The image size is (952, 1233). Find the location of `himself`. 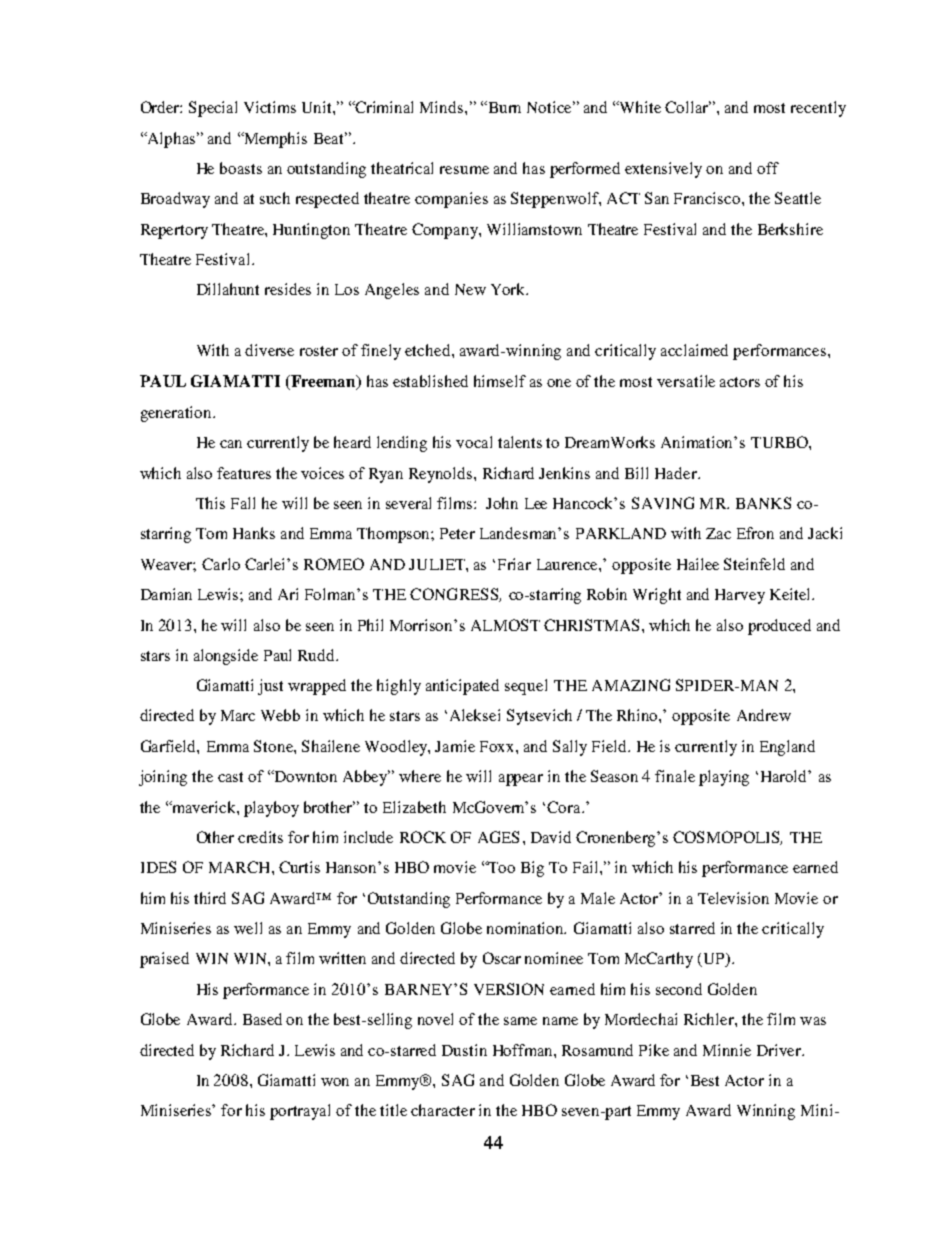

himself is located at coordinates (500, 381).
